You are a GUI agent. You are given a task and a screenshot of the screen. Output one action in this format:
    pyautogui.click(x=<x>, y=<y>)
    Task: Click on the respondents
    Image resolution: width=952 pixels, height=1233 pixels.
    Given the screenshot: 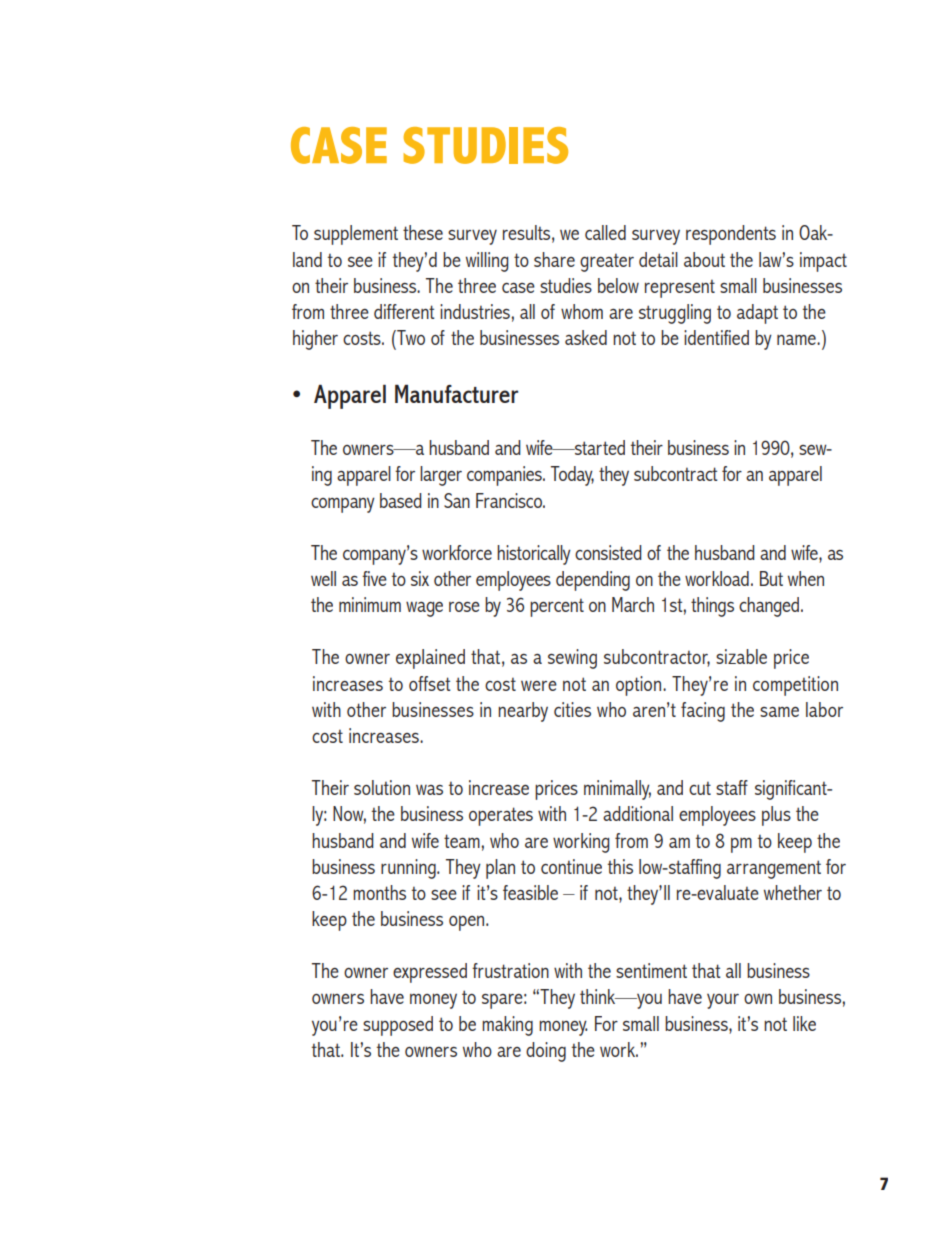 What is the action you would take?
    pyautogui.click(x=731, y=235)
